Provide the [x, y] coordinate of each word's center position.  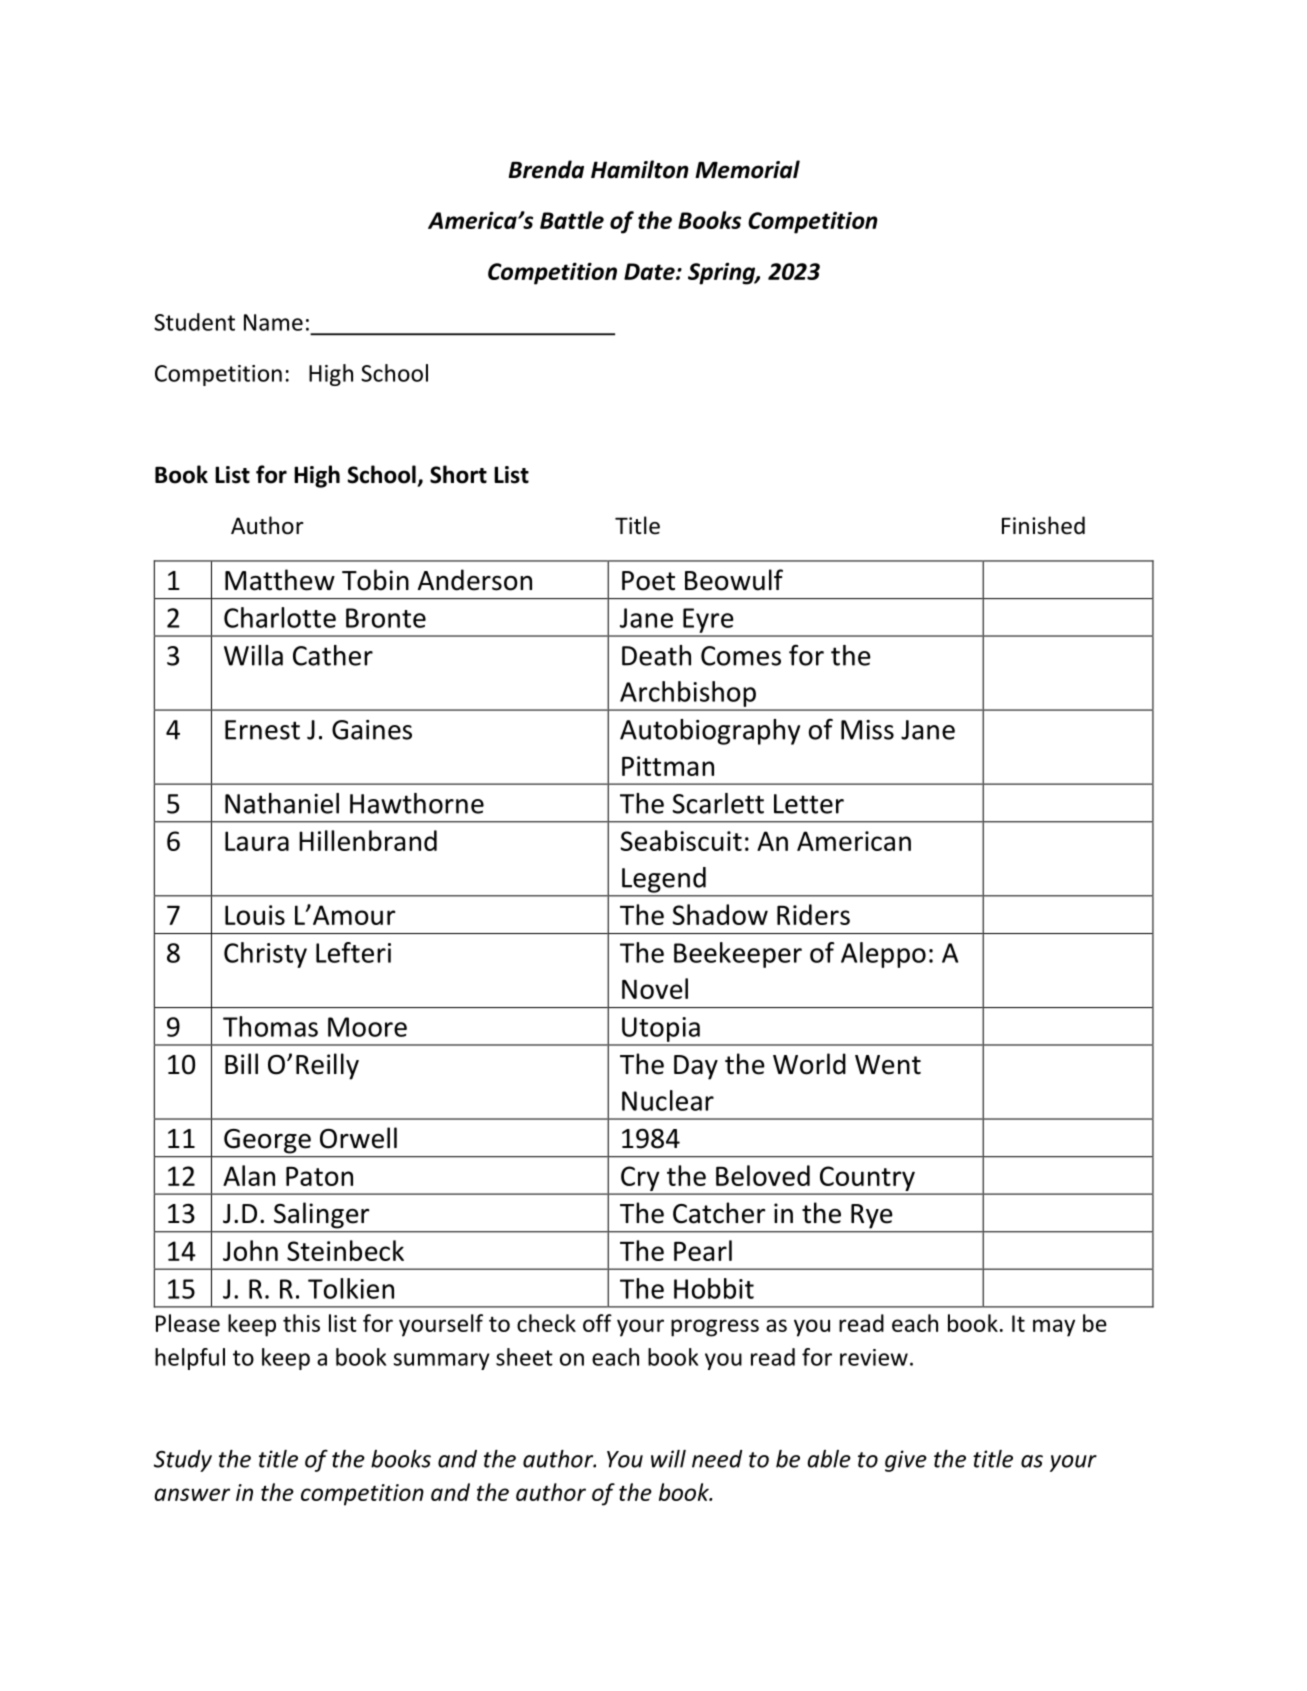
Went [888, 1065]
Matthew [280, 580]
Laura [257, 841]
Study [183, 1461]
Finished [1043, 525]
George [267, 1141]
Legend [664, 880]
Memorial [747, 169]
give [906, 1461]
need [717, 1459]
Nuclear [668, 1100]
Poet [648, 581]
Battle [572, 220]
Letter [809, 804]
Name [273, 322]
